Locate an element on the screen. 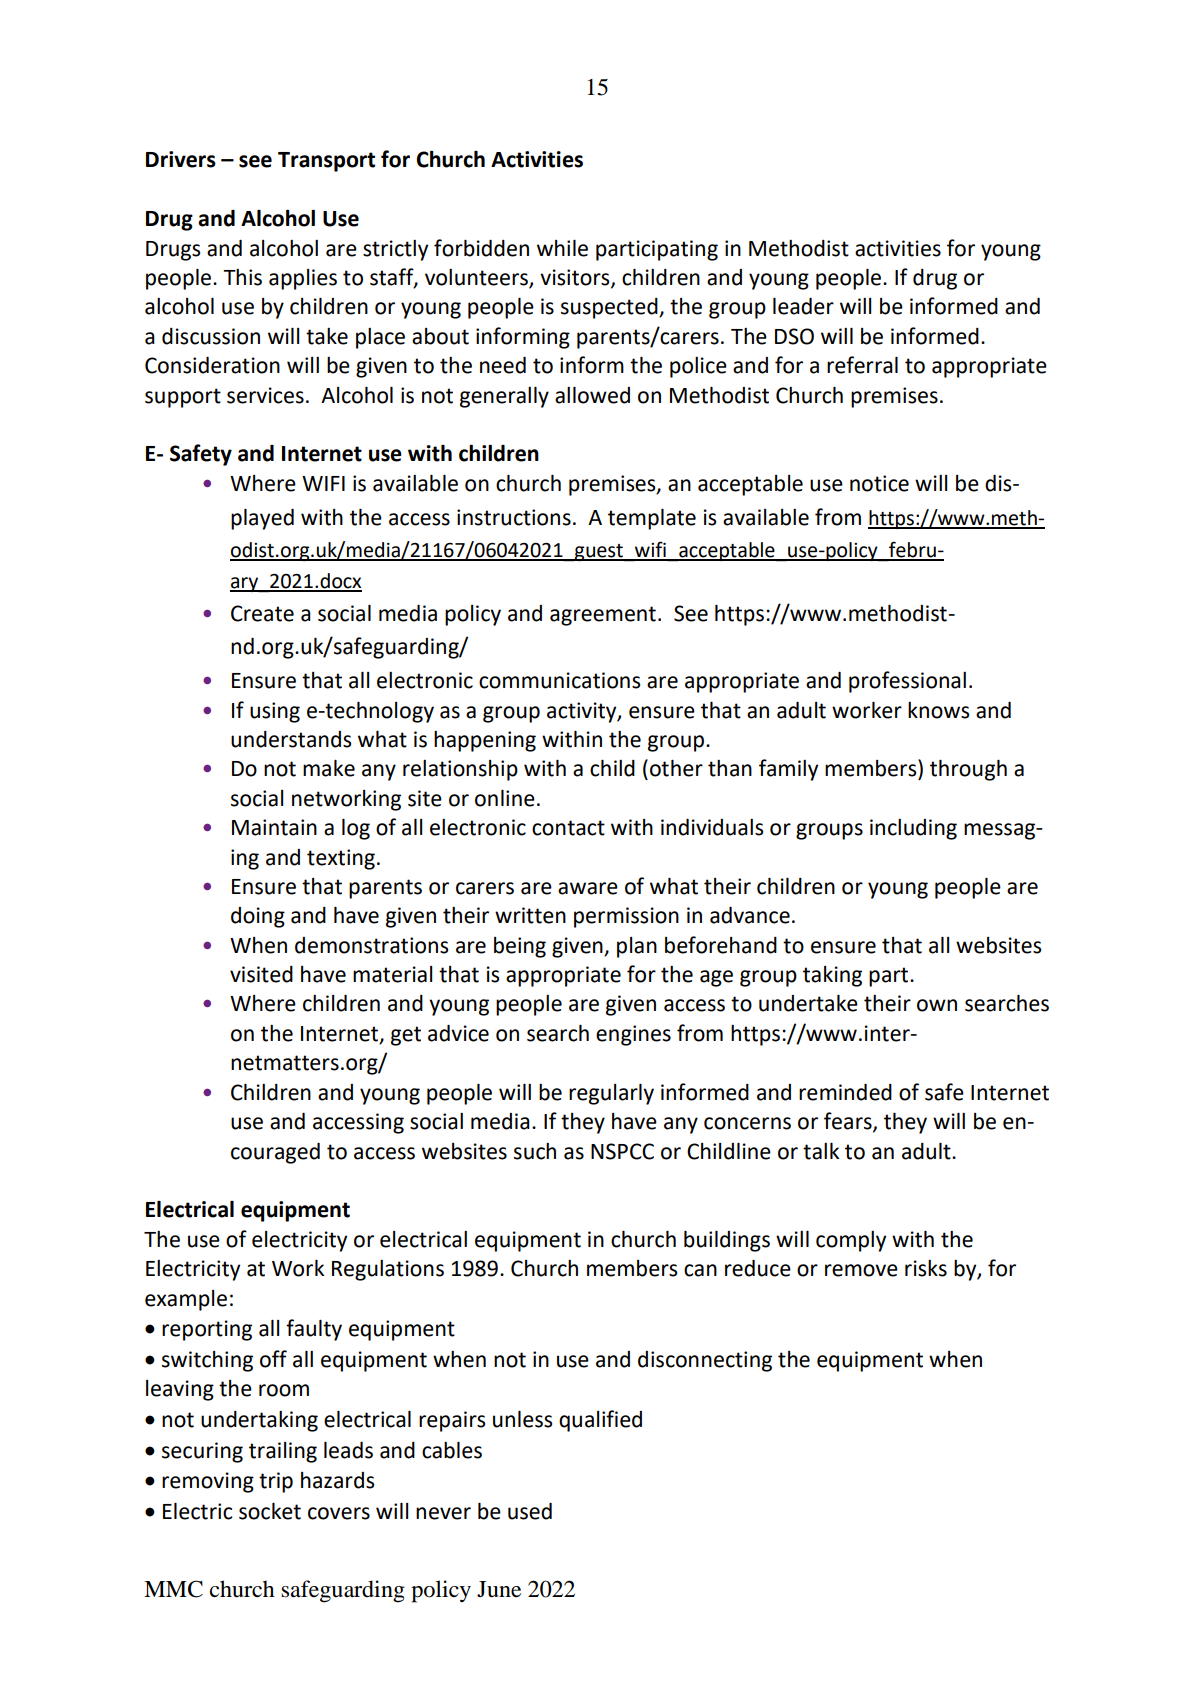 The width and height of the screenshot is (1194, 1690). such is located at coordinates (535, 1151).
